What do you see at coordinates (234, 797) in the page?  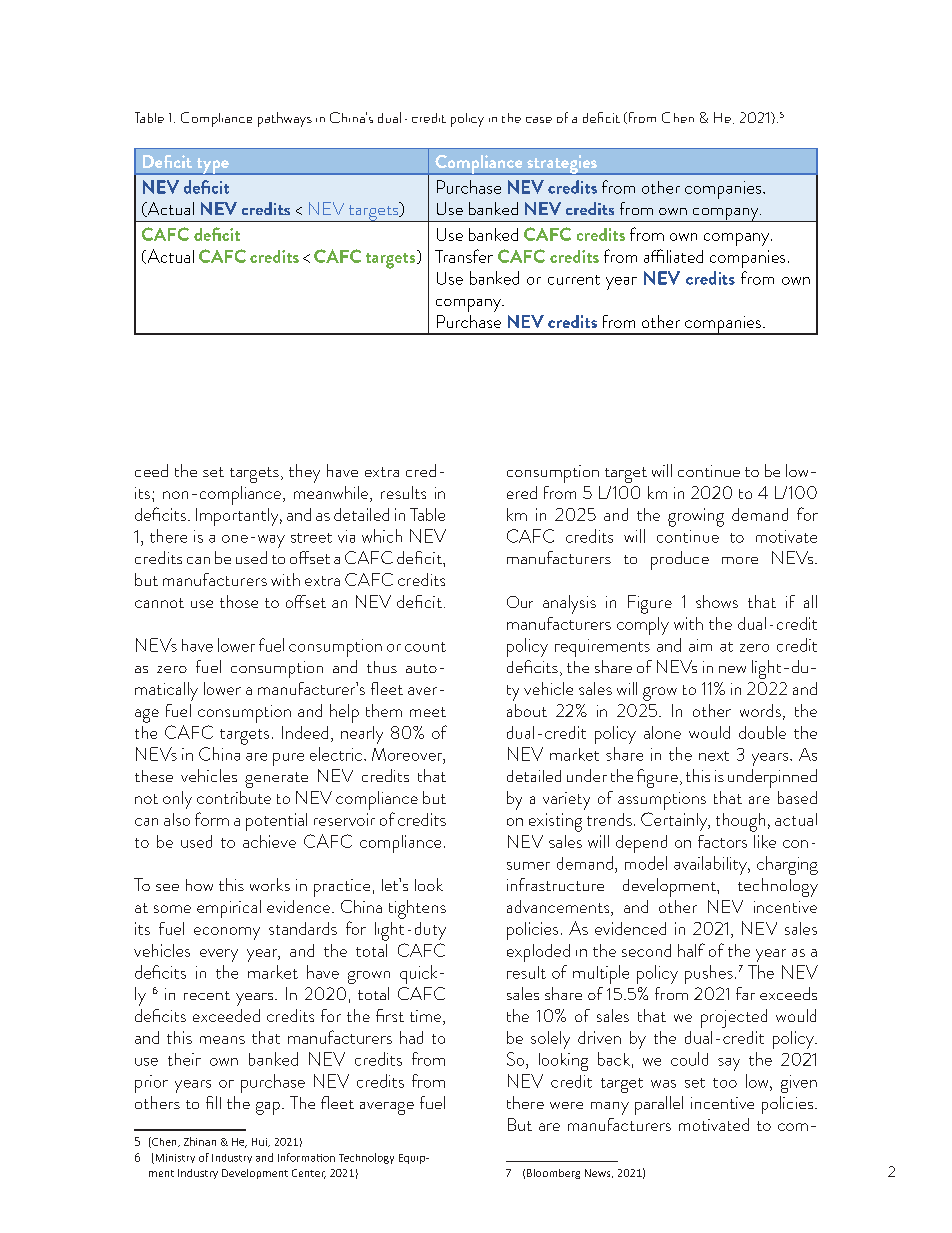 I see `contribute` at bounding box center [234, 797].
